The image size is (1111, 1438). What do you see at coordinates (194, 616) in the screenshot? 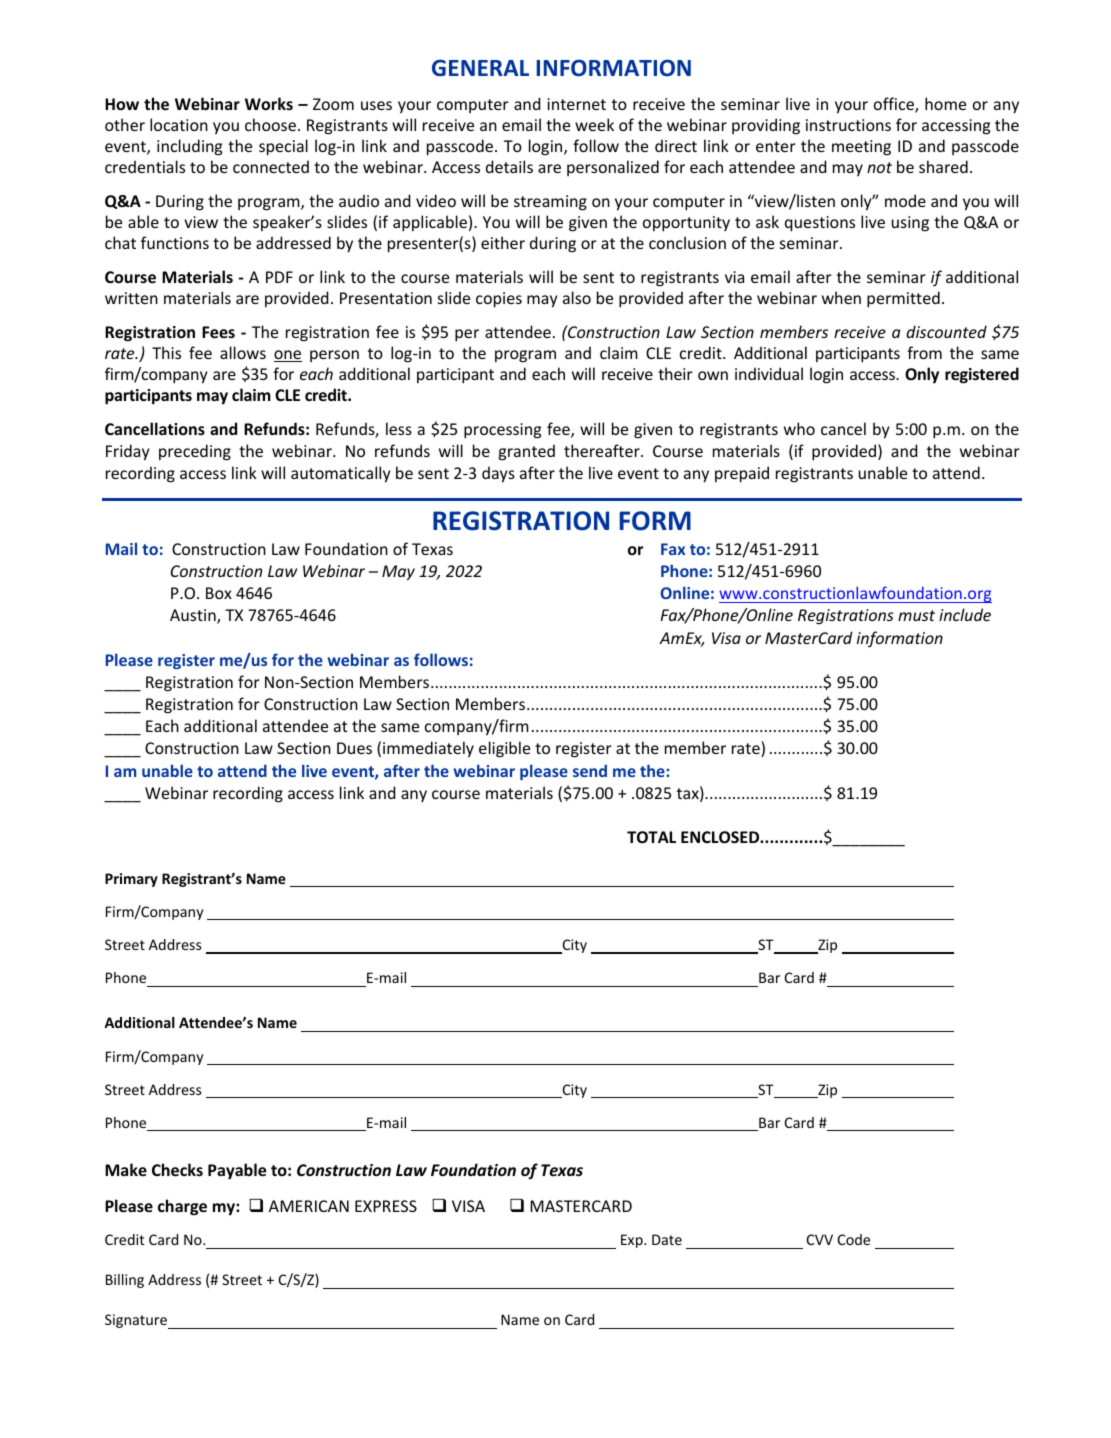
I see `Austin` at bounding box center [194, 616].
